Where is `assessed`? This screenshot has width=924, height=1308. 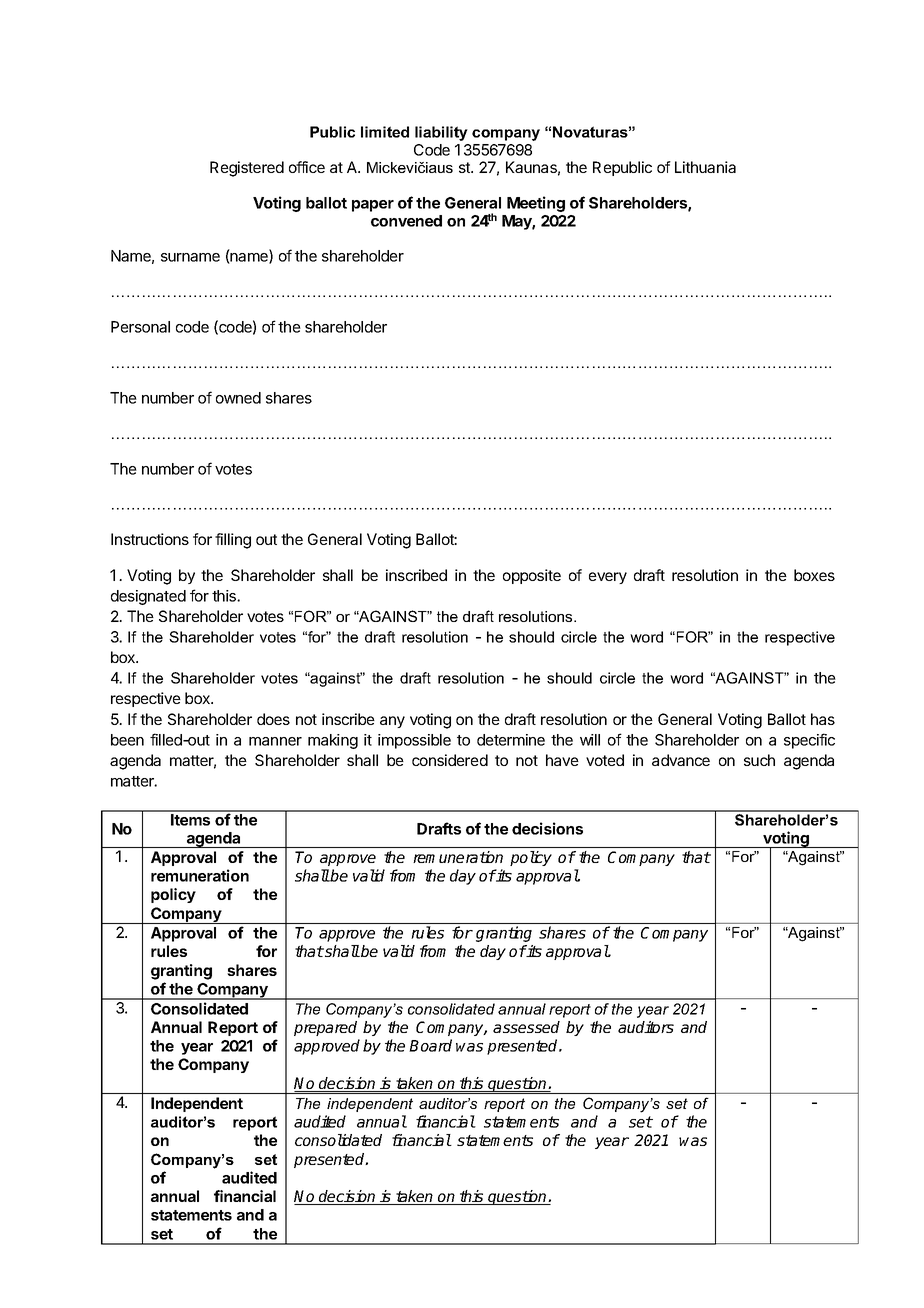
assessed is located at coordinates (526, 1027).
